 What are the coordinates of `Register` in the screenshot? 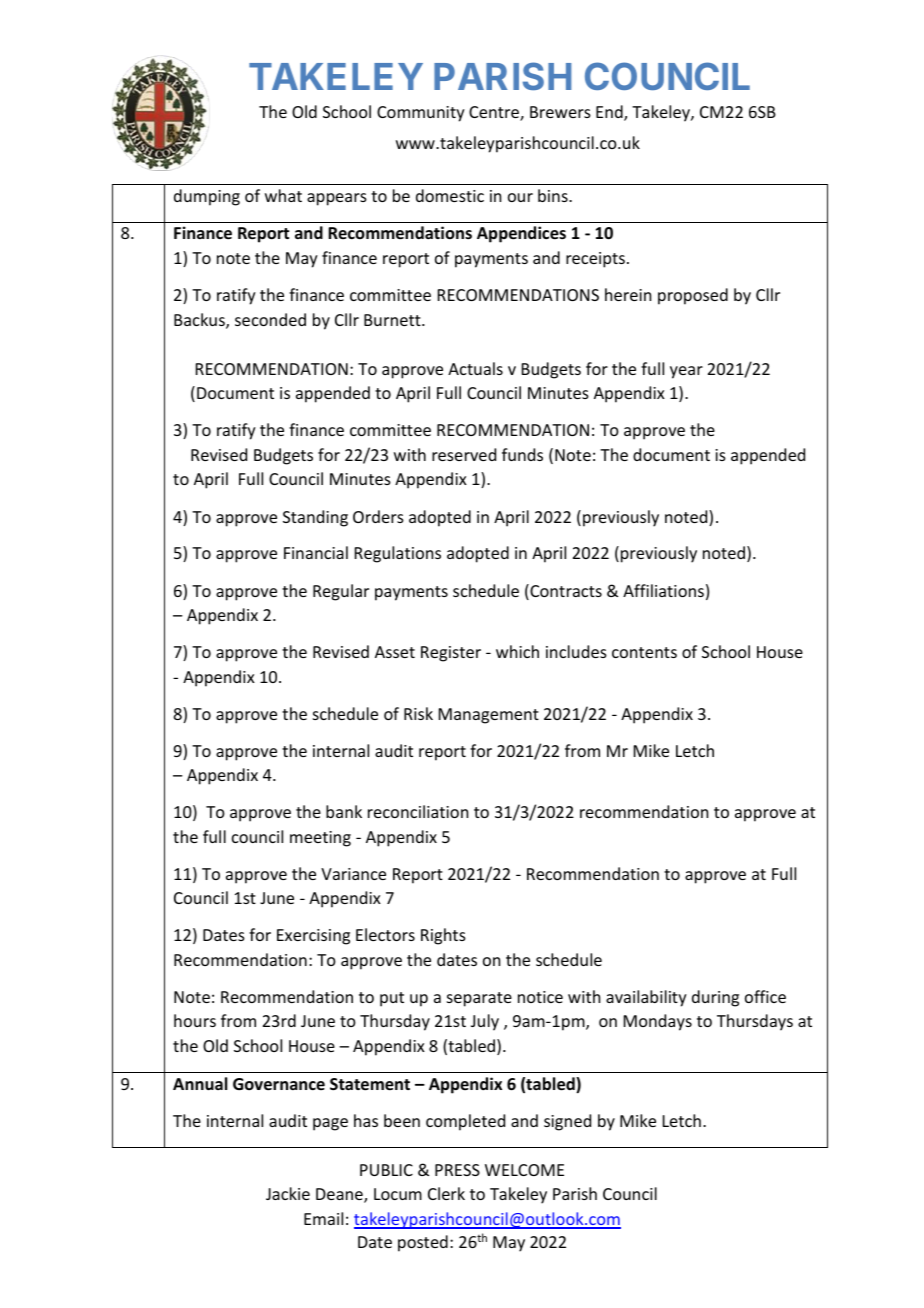 It's located at (451, 654).
